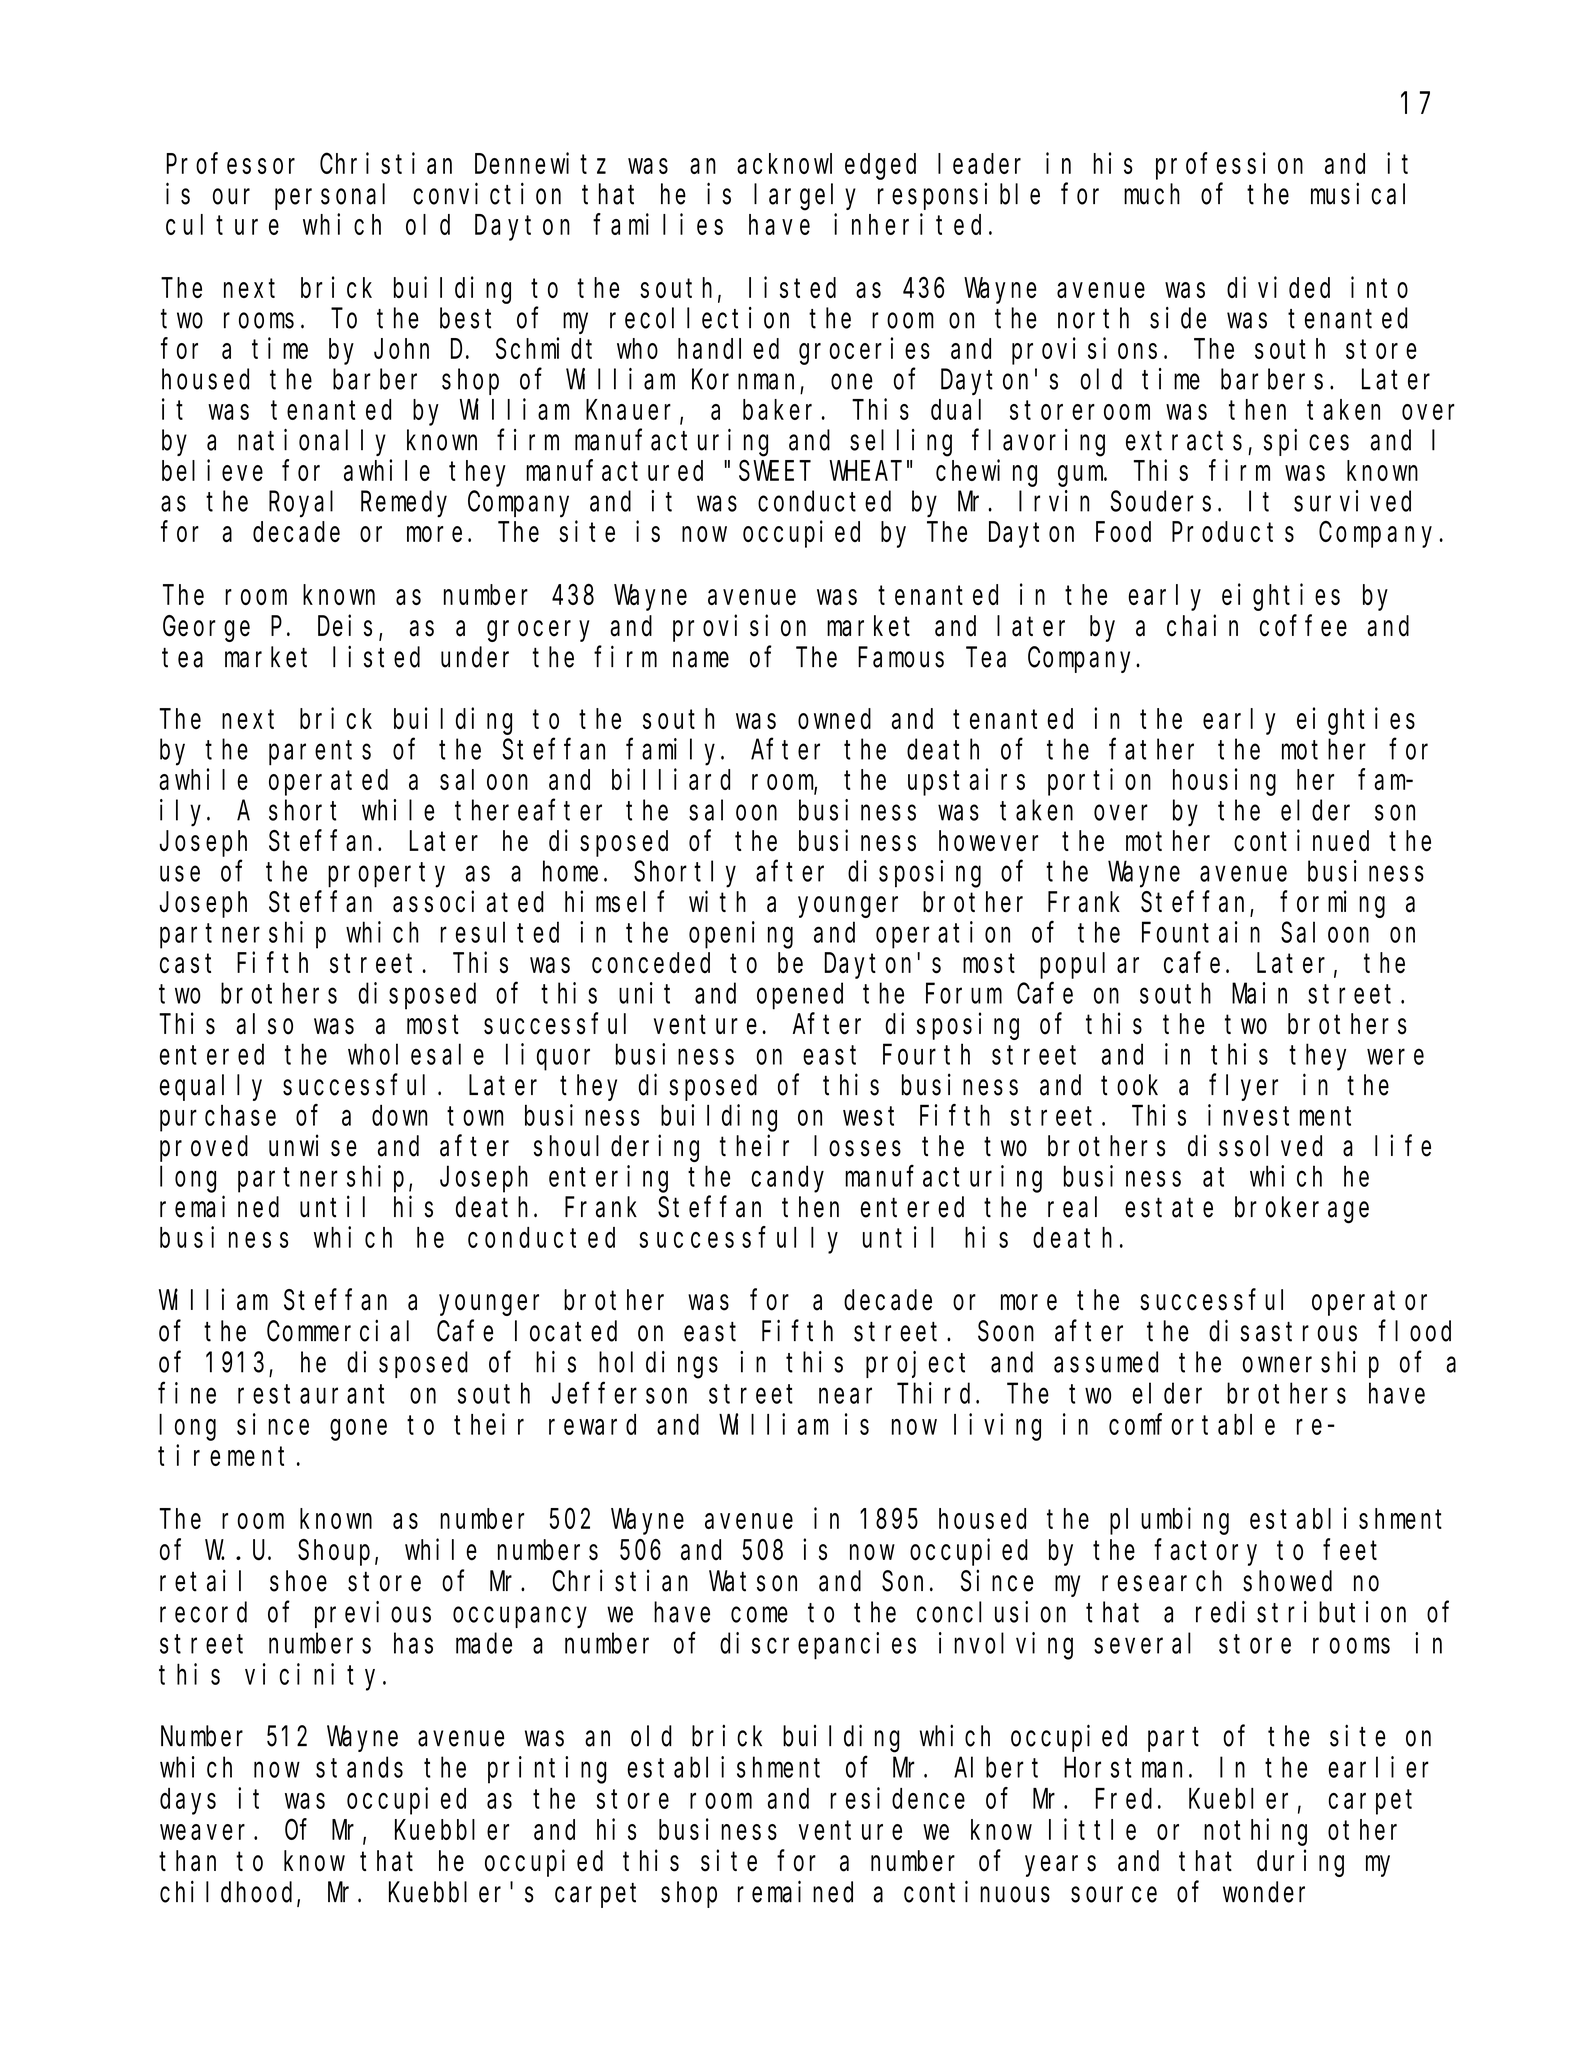 This document has height=2057, width=1589. What do you see at coordinates (964, 994) in the document?
I see `Forum` at bounding box center [964, 994].
